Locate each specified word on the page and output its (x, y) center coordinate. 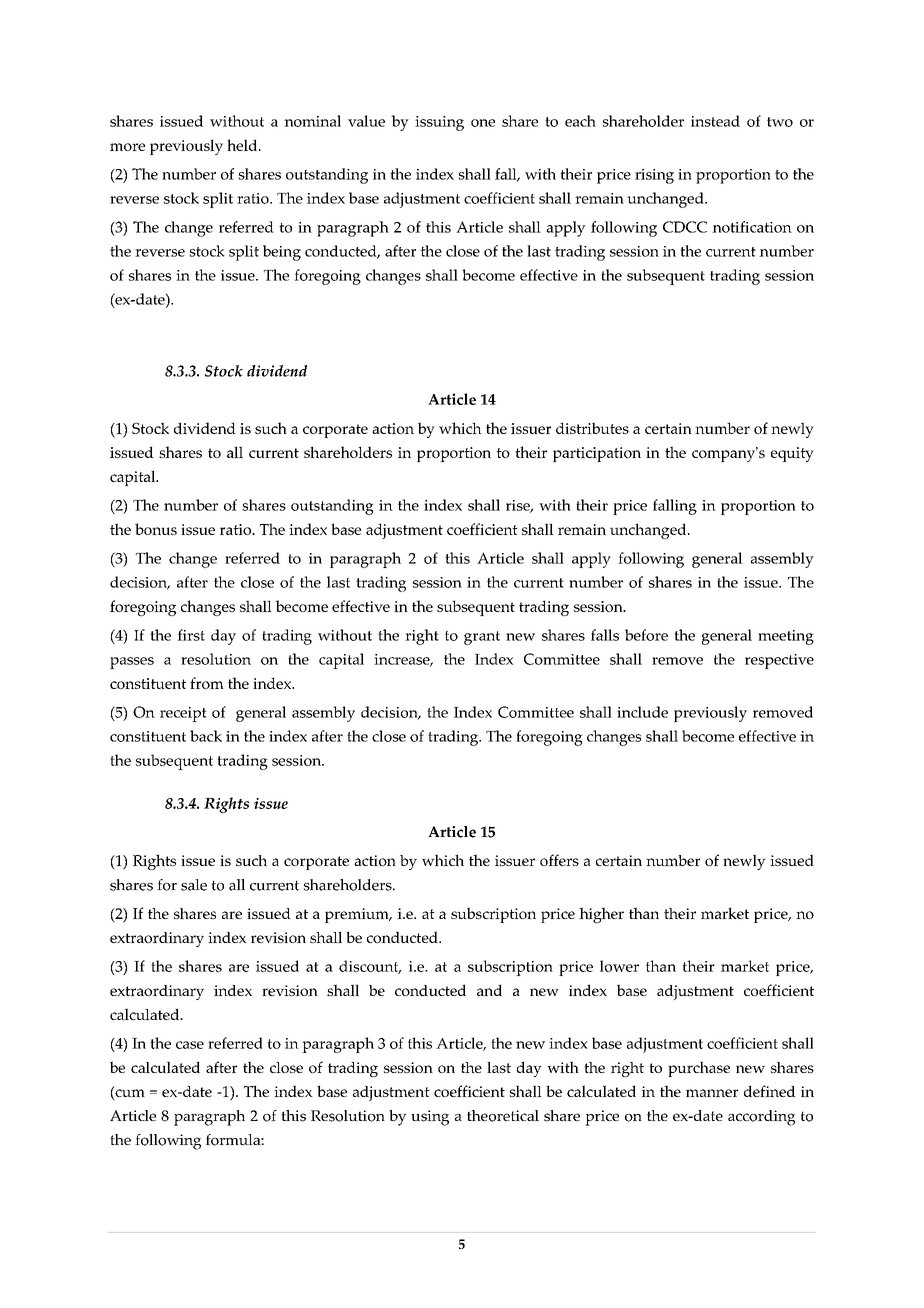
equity (792, 454)
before (646, 635)
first (191, 635)
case (190, 1045)
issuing (439, 123)
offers (559, 860)
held (243, 145)
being (282, 253)
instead (715, 121)
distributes (592, 428)
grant (482, 638)
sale (194, 885)
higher (601, 915)
